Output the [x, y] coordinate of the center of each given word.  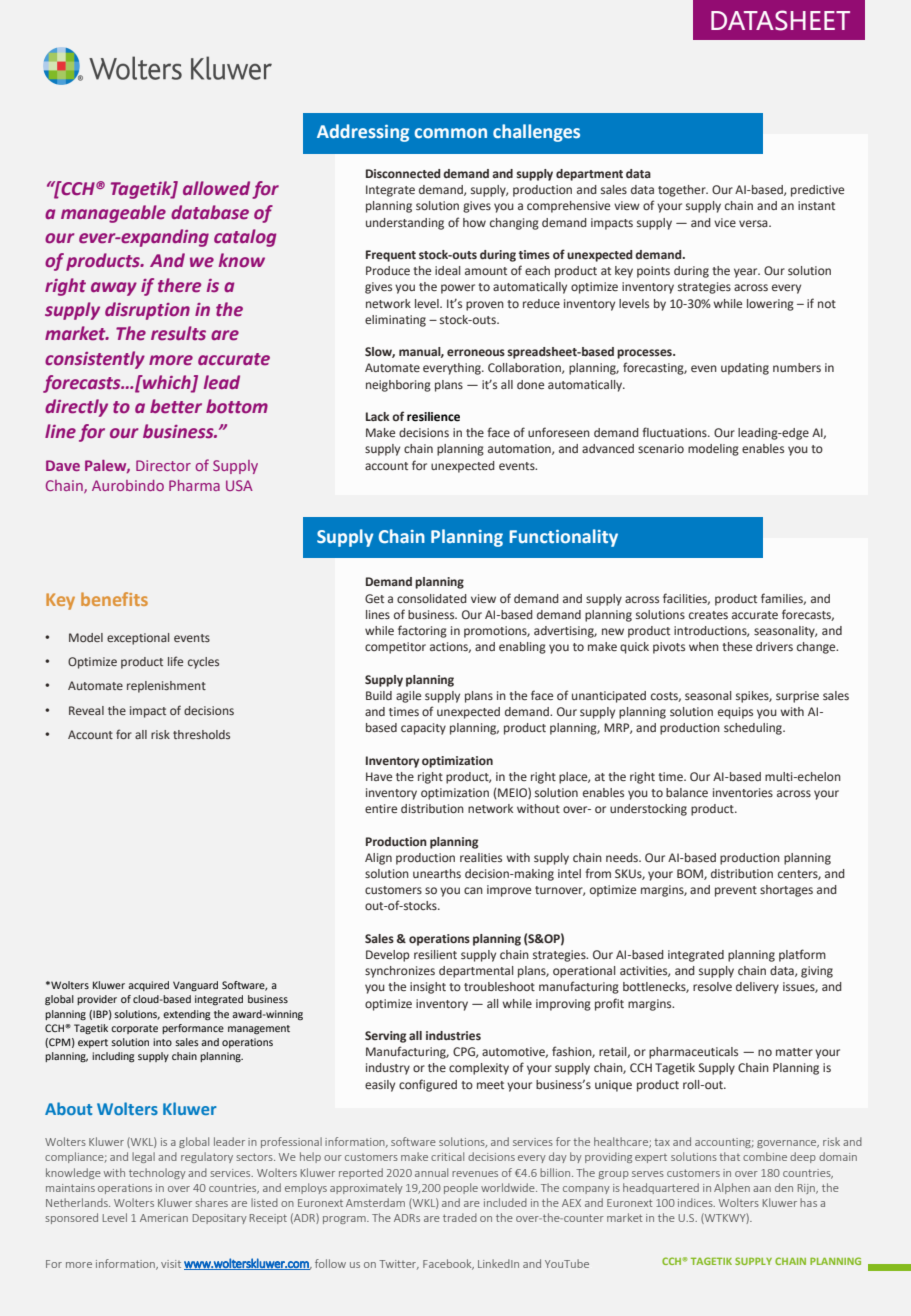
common [450, 133]
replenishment [166, 687]
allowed [216, 188]
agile [408, 697]
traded [460, 1217]
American [164, 1218]
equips [735, 713]
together [683, 191]
